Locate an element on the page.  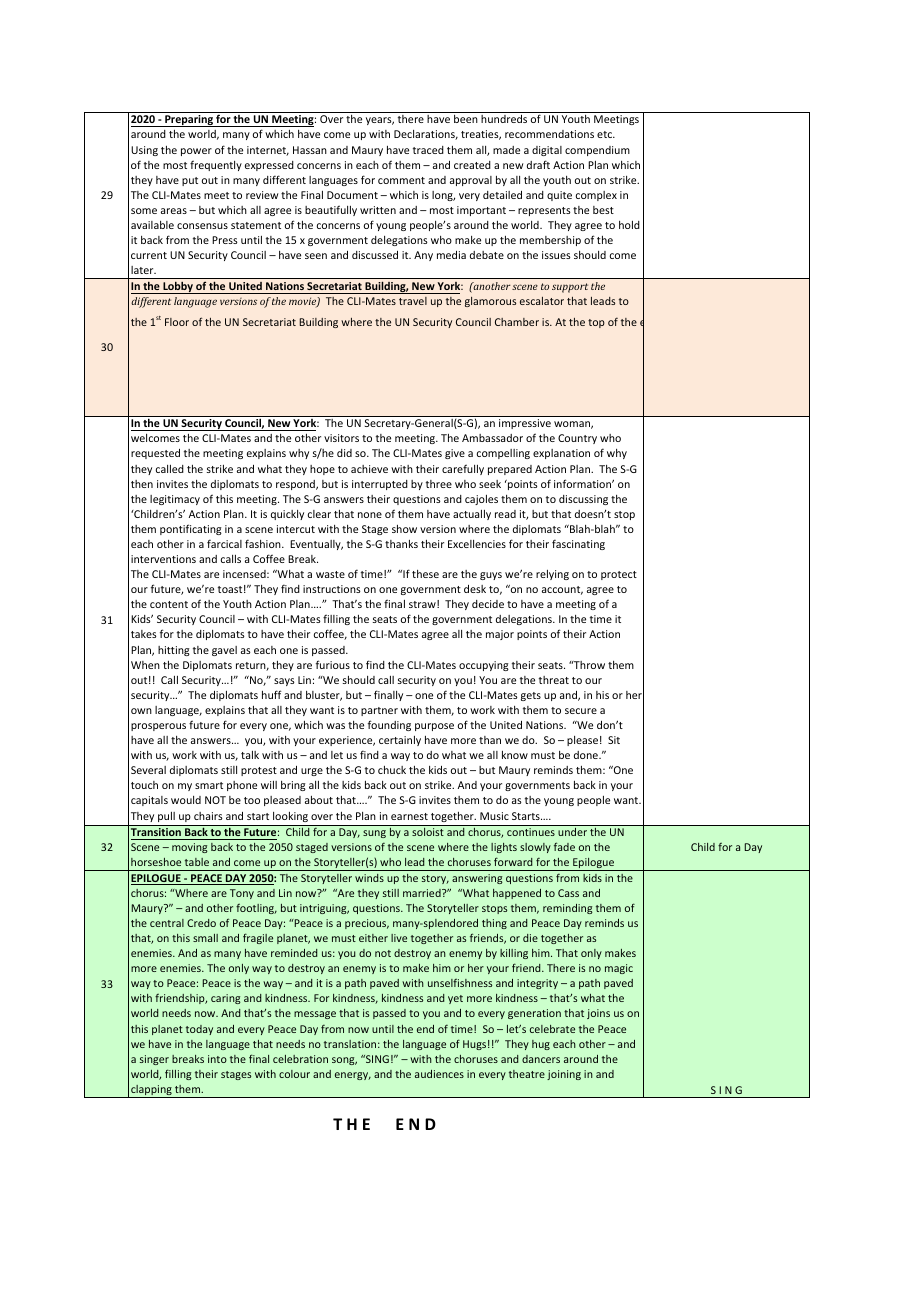
power is located at coordinates (196, 152).
